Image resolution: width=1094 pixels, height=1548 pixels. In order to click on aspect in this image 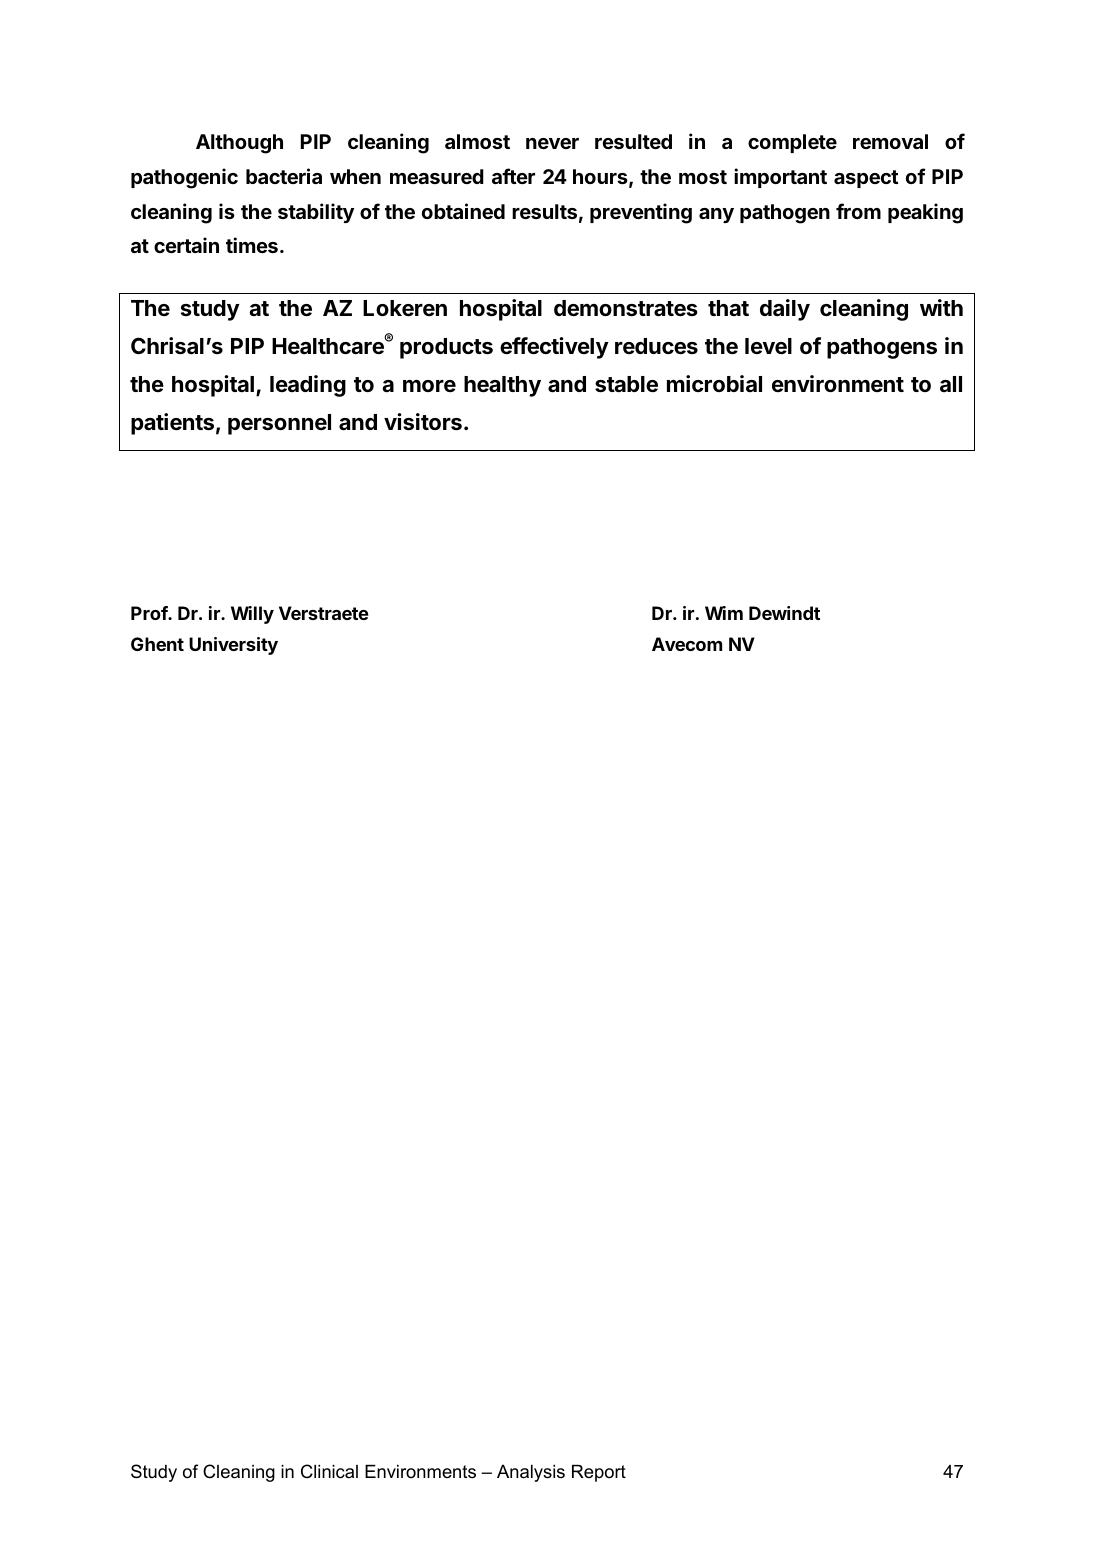, I will do `click(866, 179)`.
